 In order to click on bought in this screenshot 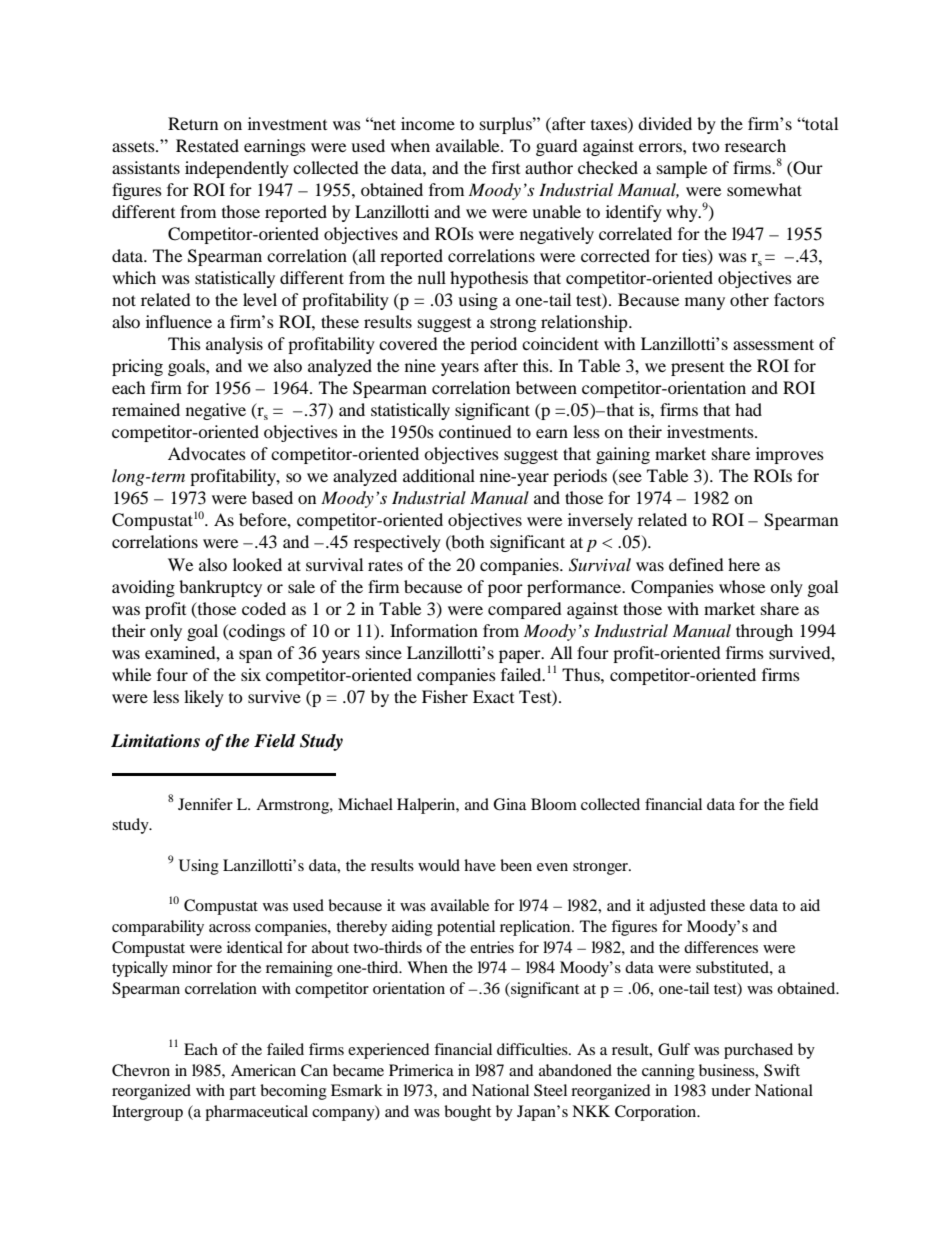, I will do `click(467, 1113)`.
